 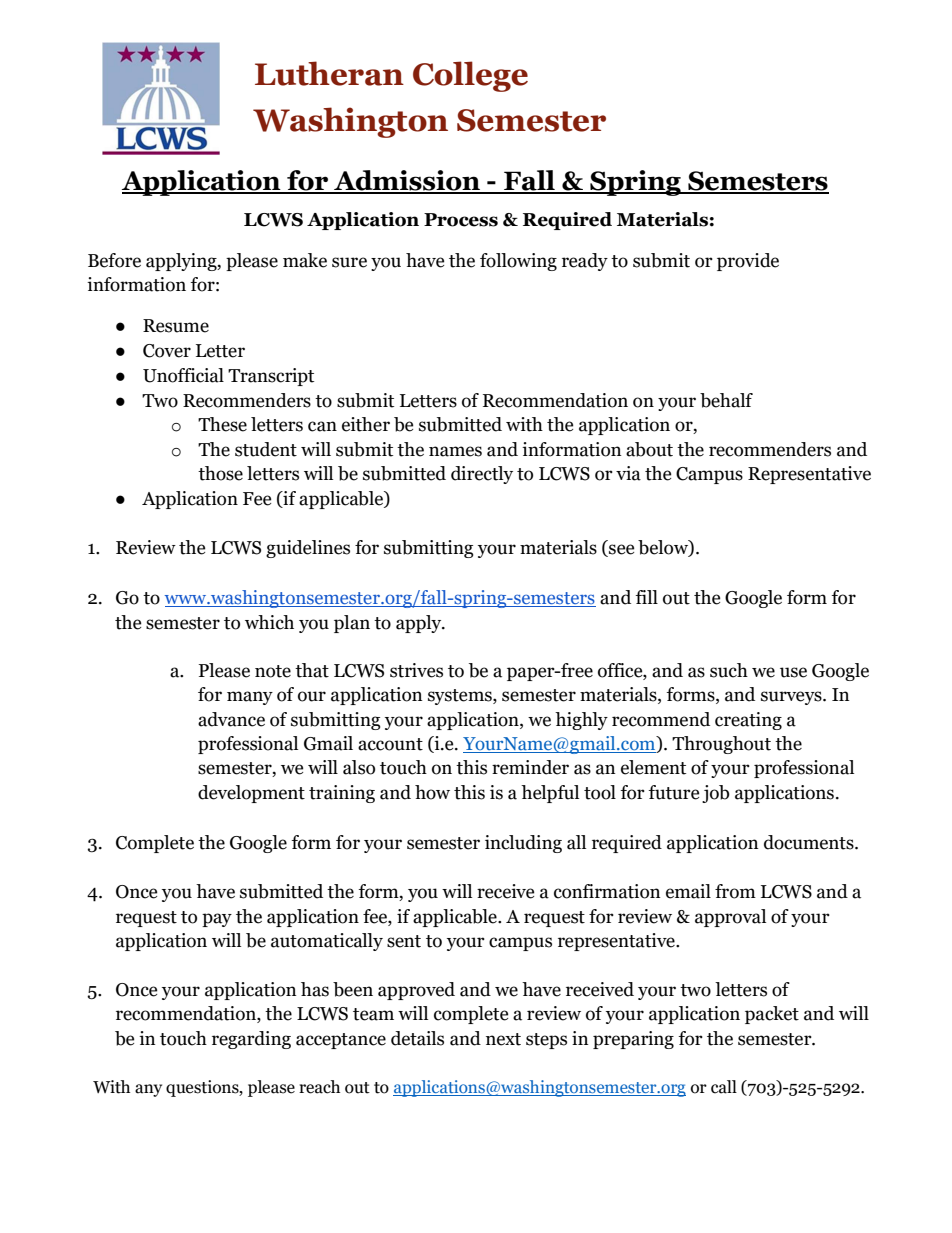 I want to click on College, so click(x=470, y=76).
